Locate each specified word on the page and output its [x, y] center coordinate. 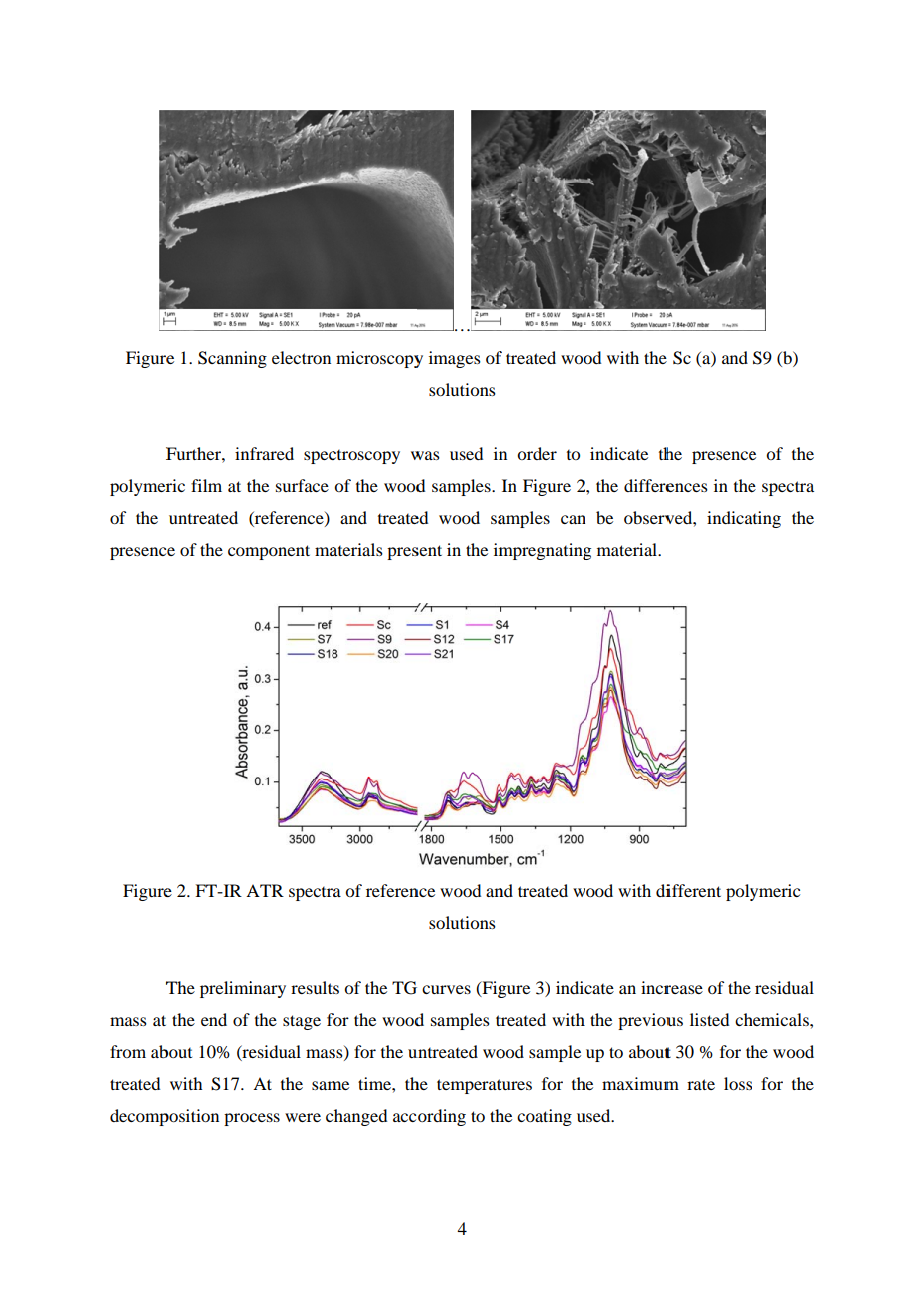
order [537, 453]
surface [302, 485]
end [214, 1019]
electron [301, 357]
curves [446, 989]
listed [709, 1019]
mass [128, 1021]
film [206, 485]
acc [404, 1117]
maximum [640, 1083]
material [628, 549]
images [455, 359]
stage [302, 1022]
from [128, 1051]
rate [701, 1084]
